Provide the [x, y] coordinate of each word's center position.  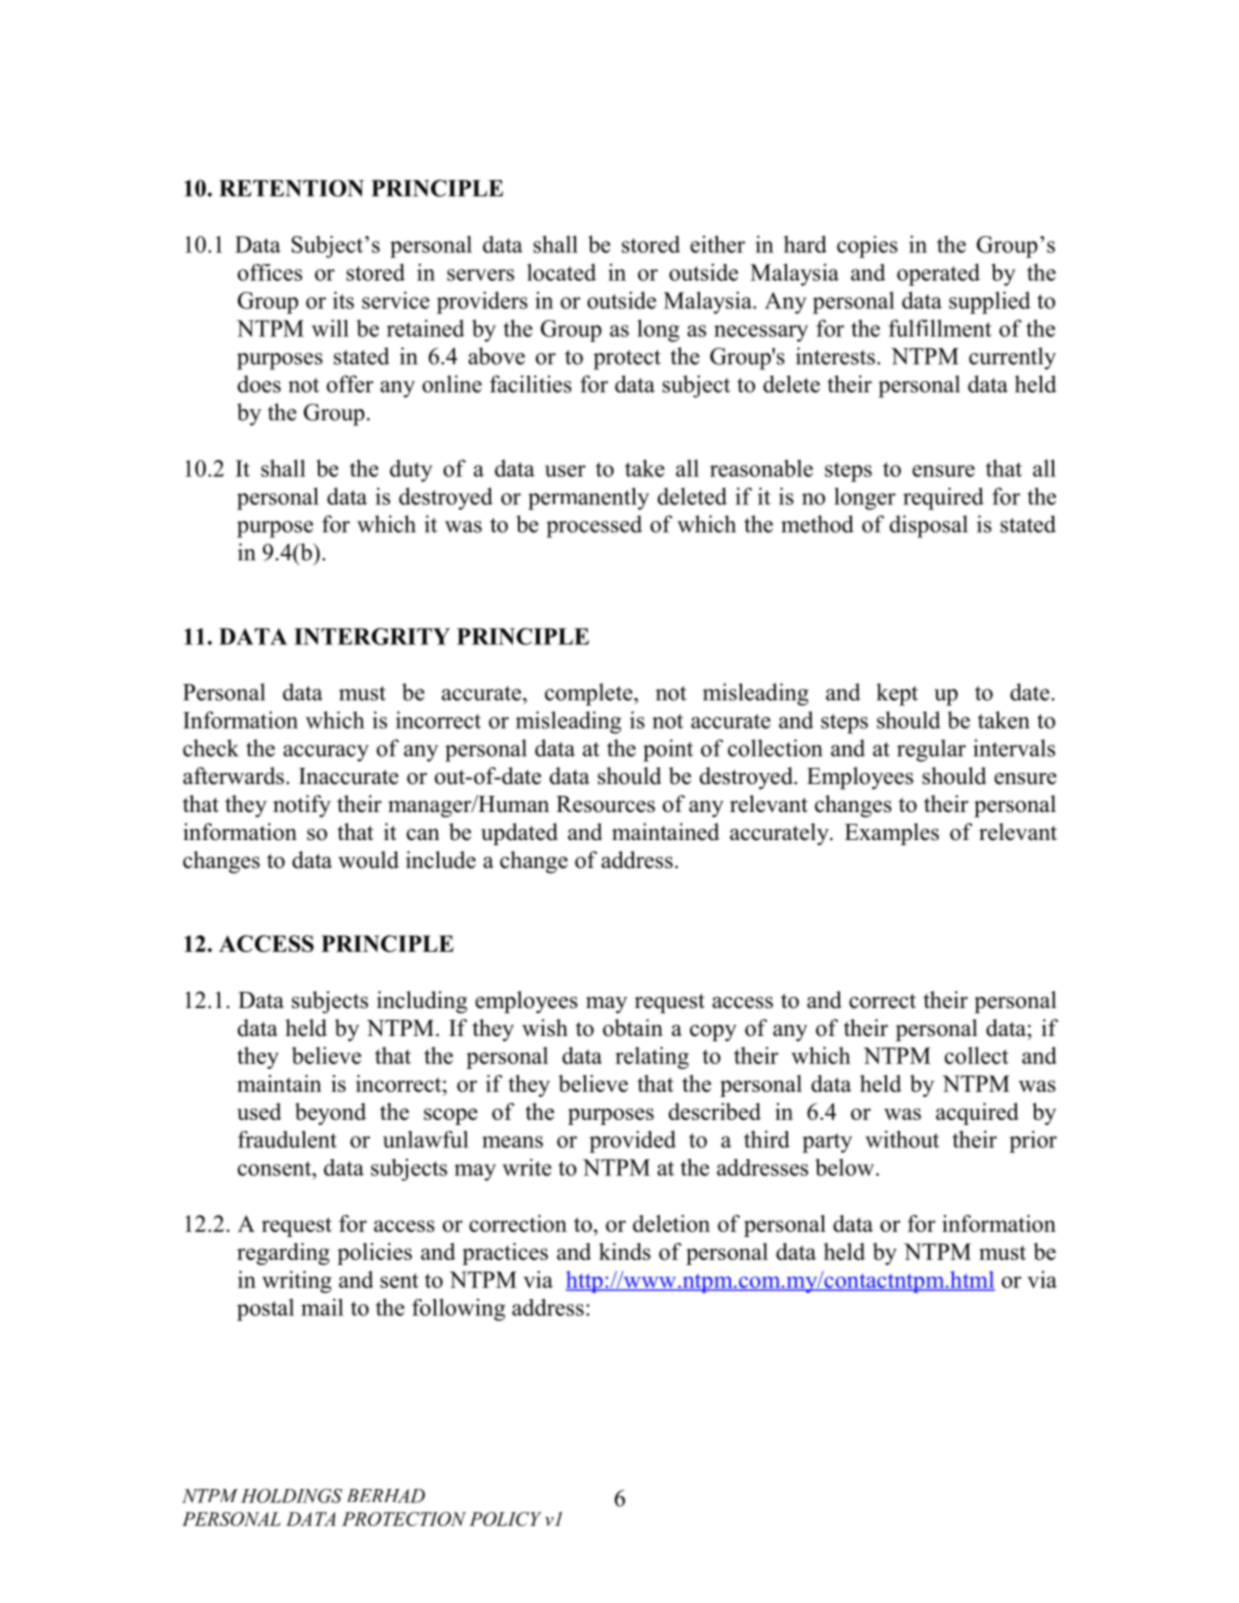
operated [938, 274]
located [561, 272]
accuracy [326, 753]
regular [931, 750]
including [422, 1002]
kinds [625, 1251]
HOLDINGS [291, 1496]
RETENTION [291, 188]
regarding [283, 1254]
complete [590, 694]
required [943, 498]
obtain [633, 1028]
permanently [588, 498]
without [902, 1139]
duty [411, 470]
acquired [977, 1114]
